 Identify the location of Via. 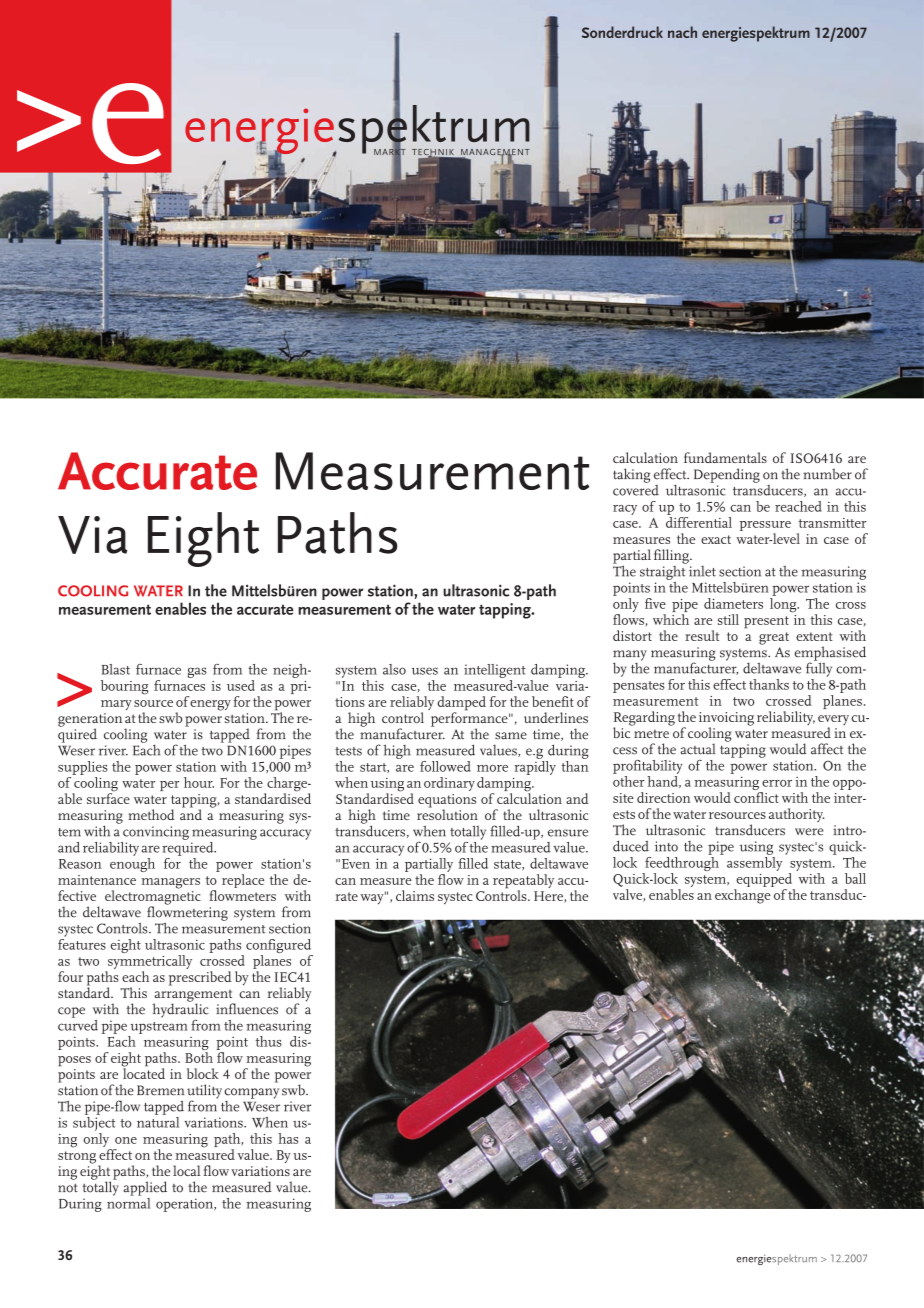
(93, 535).
